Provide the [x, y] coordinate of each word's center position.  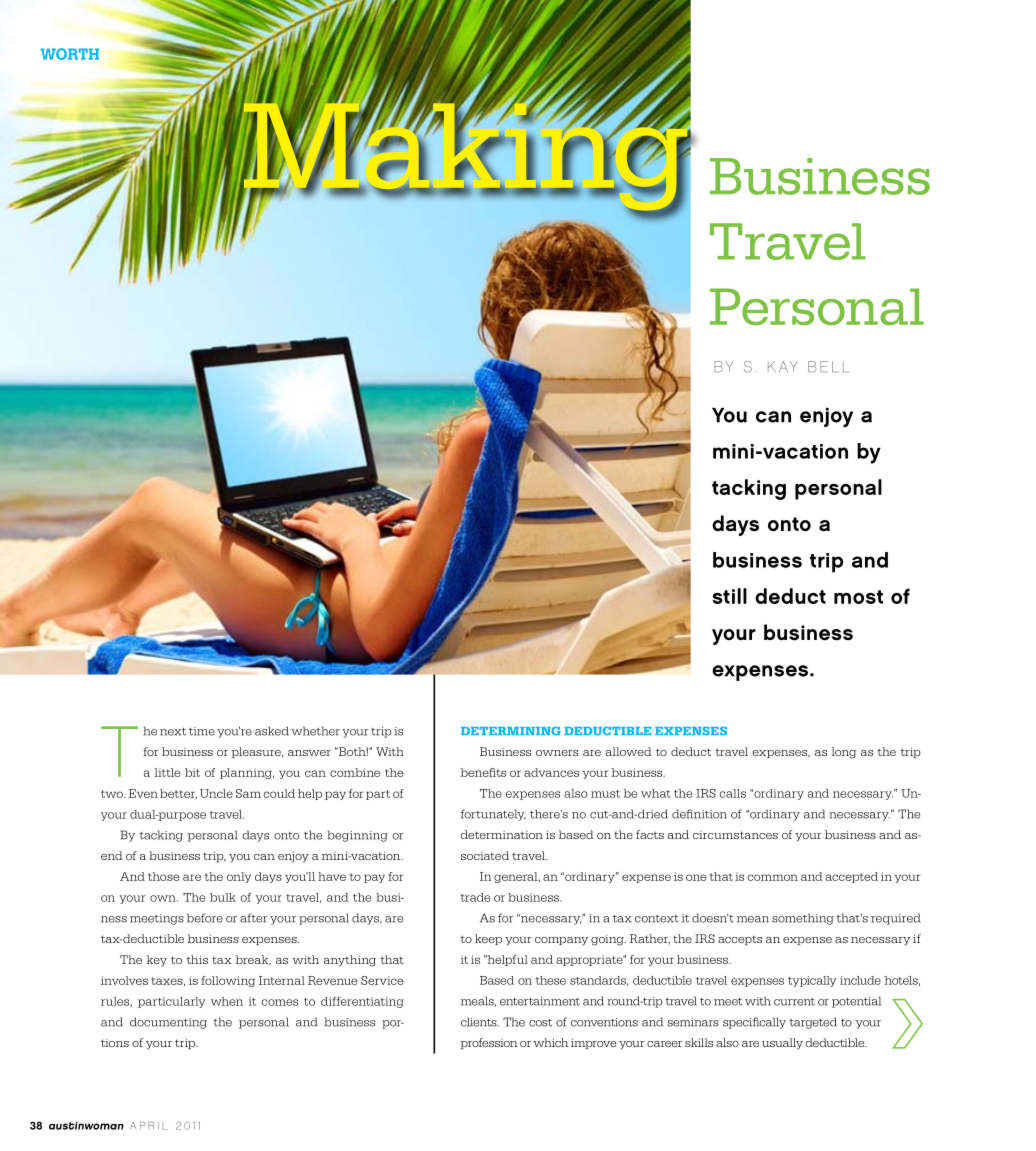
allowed [629, 751]
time [202, 731]
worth [69, 54]
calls [732, 793]
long [844, 753]
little [167, 772]
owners [557, 753]
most [858, 597]
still [729, 596]
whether [315, 731]
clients [480, 1022]
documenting [168, 1023]
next [173, 732]
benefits [483, 772]
